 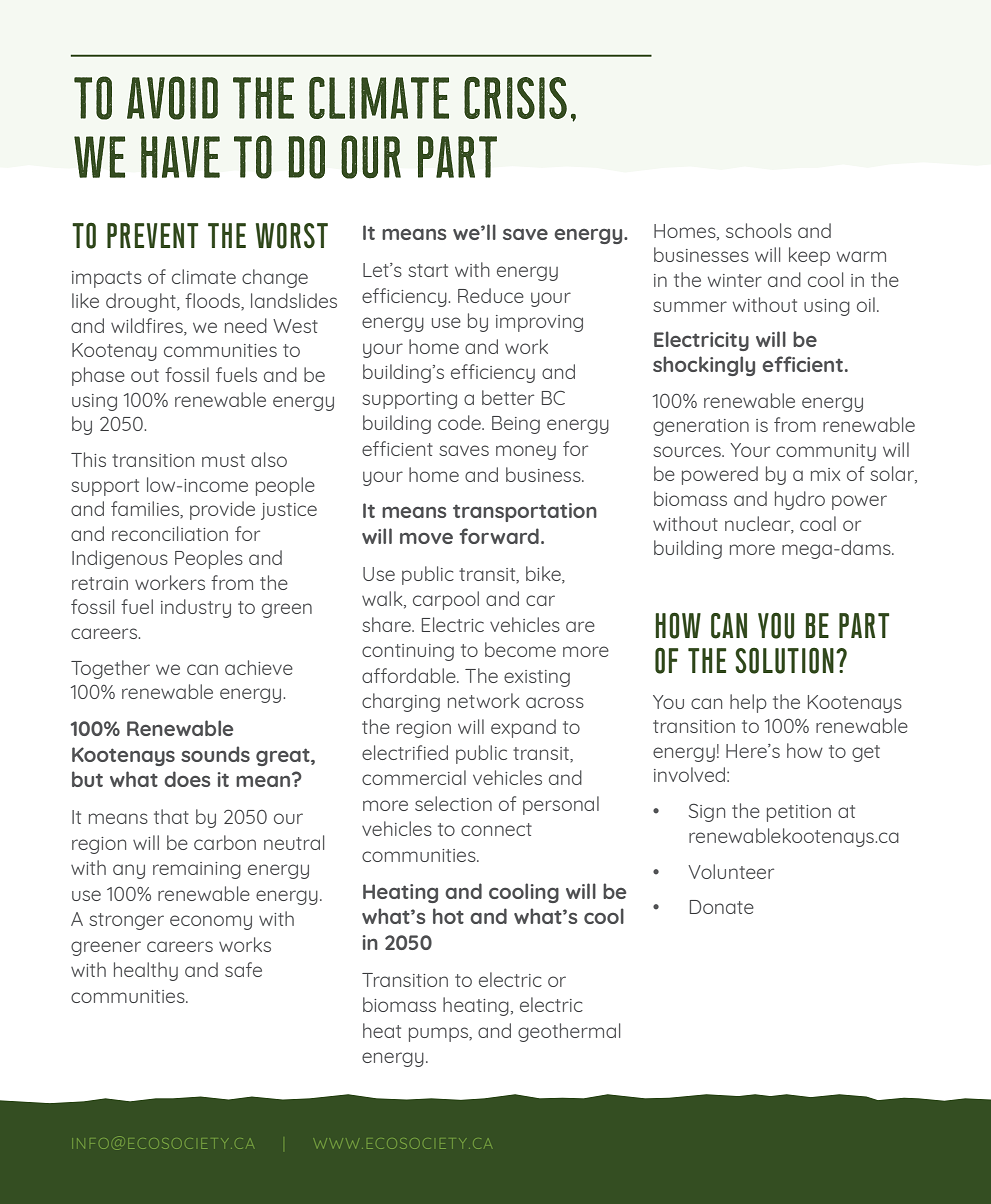 What do you see at coordinates (515, 98) in the document?
I see `CRISIS` at bounding box center [515, 98].
